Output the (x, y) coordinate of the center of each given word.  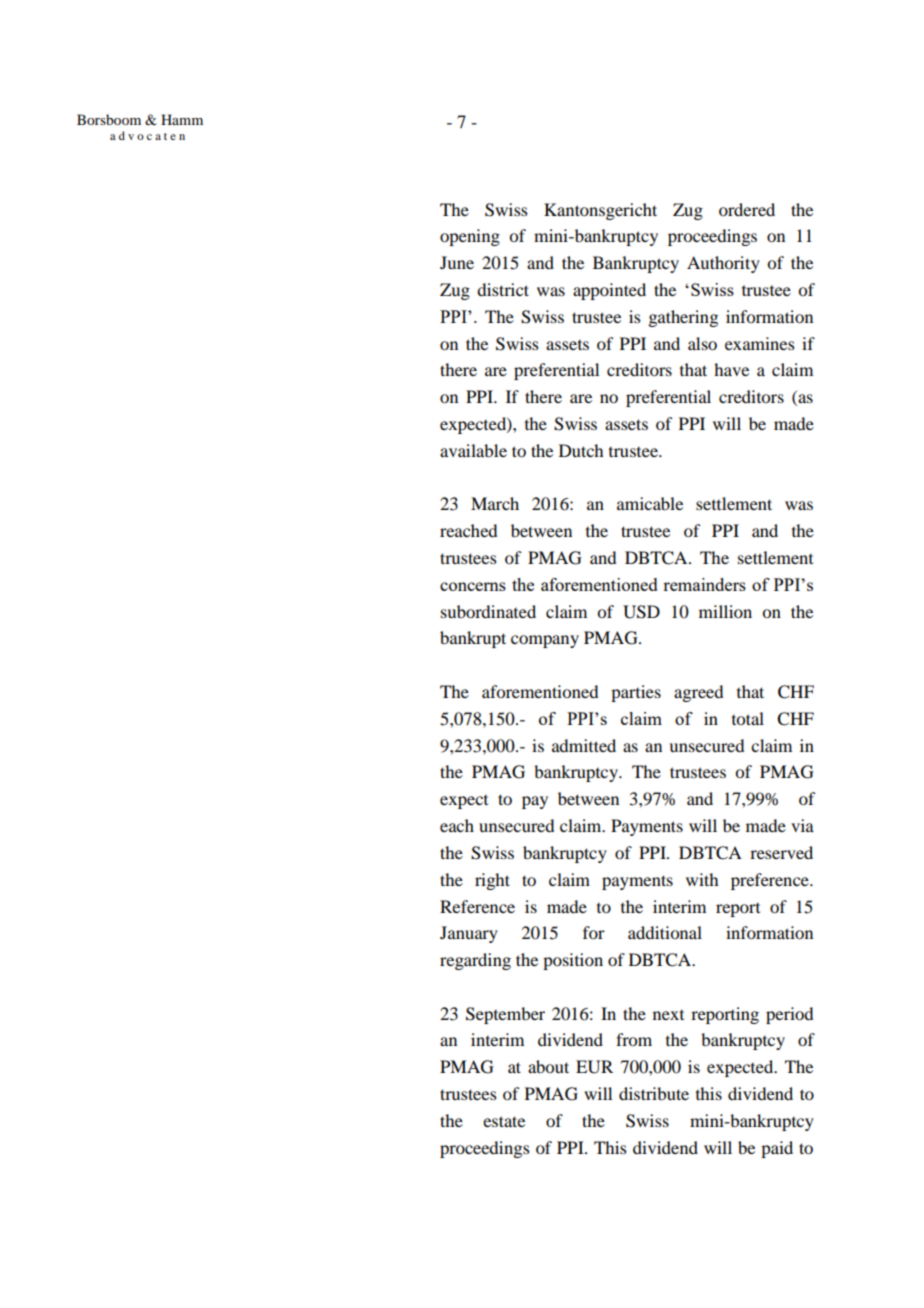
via (802, 825)
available (473, 450)
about (548, 1066)
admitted (584, 745)
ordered (747, 209)
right (492, 881)
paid (777, 1149)
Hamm (182, 119)
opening (470, 237)
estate (504, 1121)
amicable (650, 503)
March (495, 503)
